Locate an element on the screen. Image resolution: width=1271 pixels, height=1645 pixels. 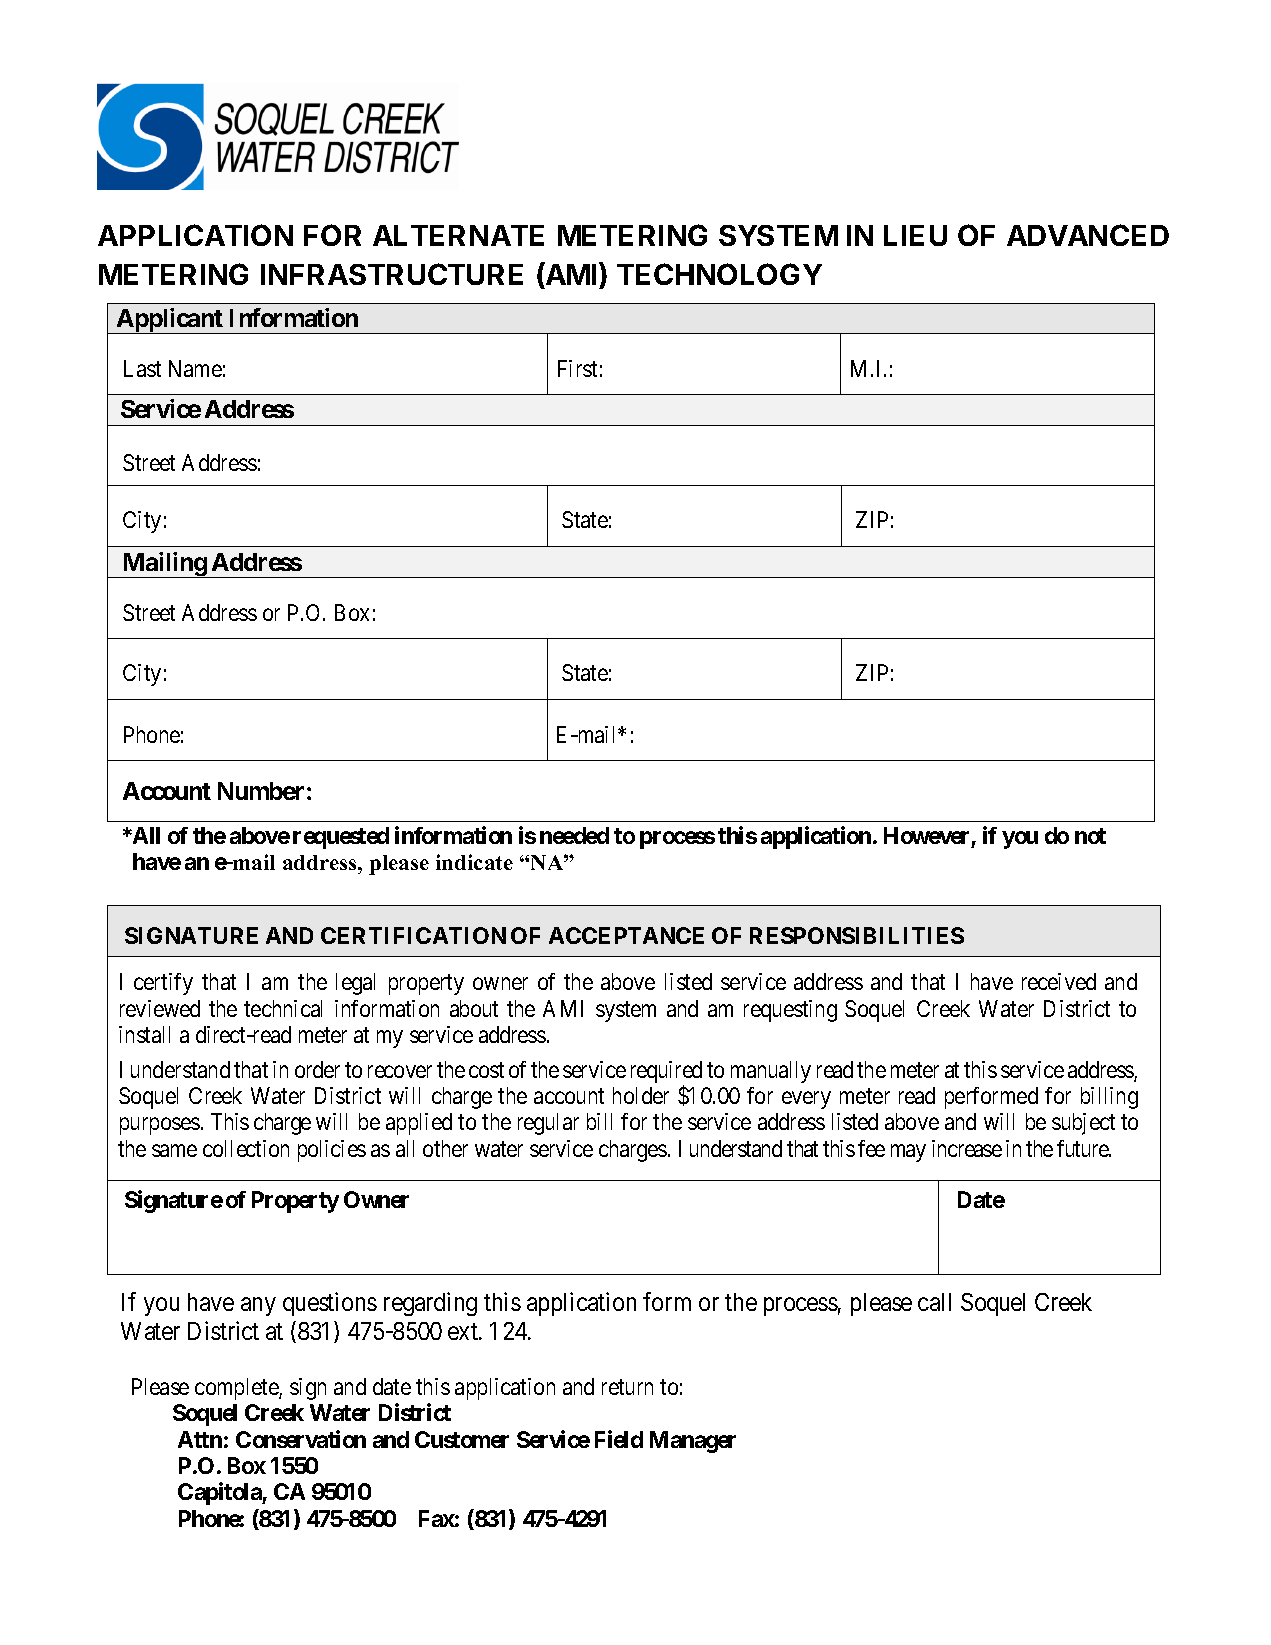
ACCEPTANCE is located at coordinates (626, 935).
